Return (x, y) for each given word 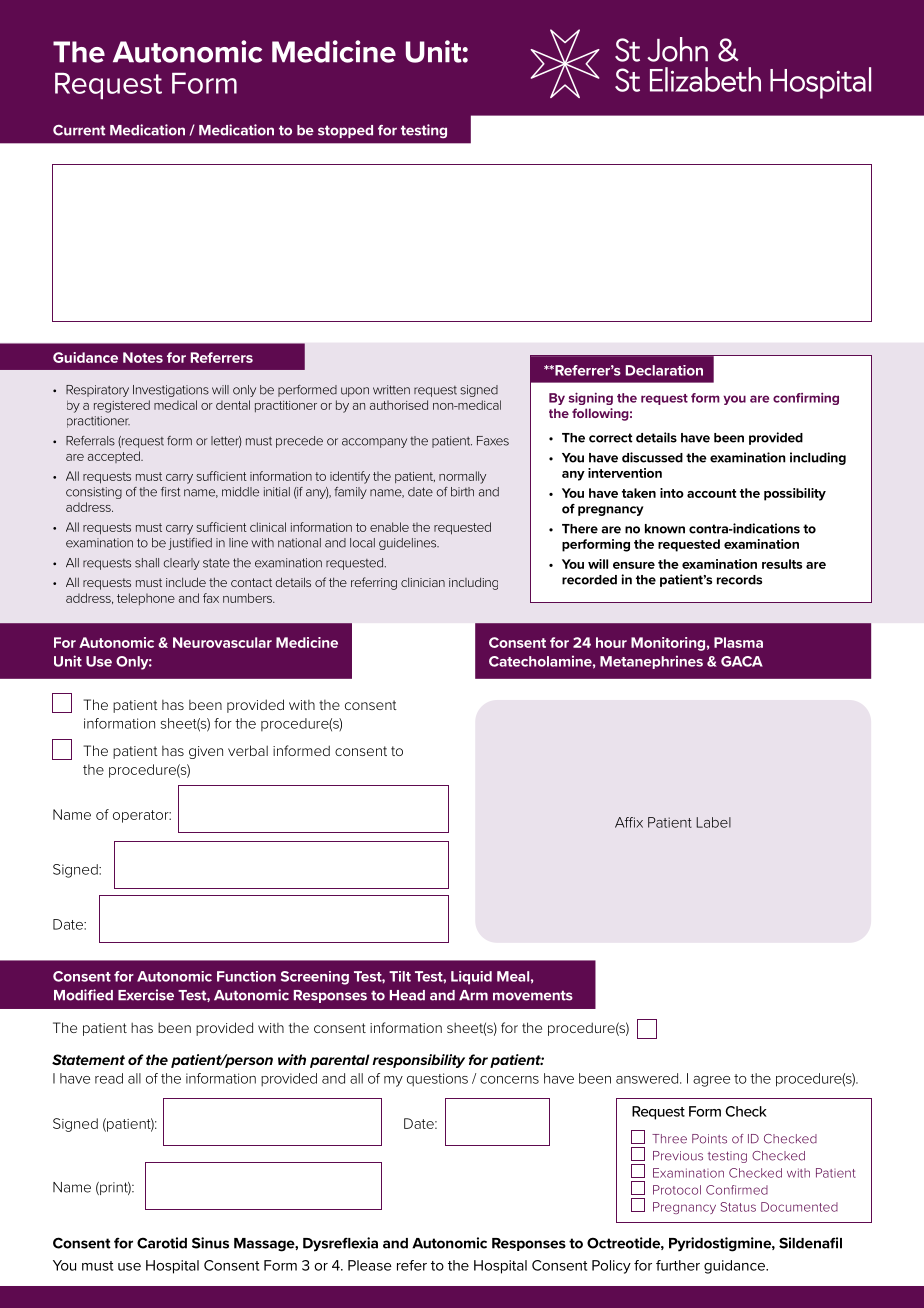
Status (738, 1207)
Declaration (664, 370)
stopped (345, 131)
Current (79, 130)
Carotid (162, 1243)
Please (370, 1265)
